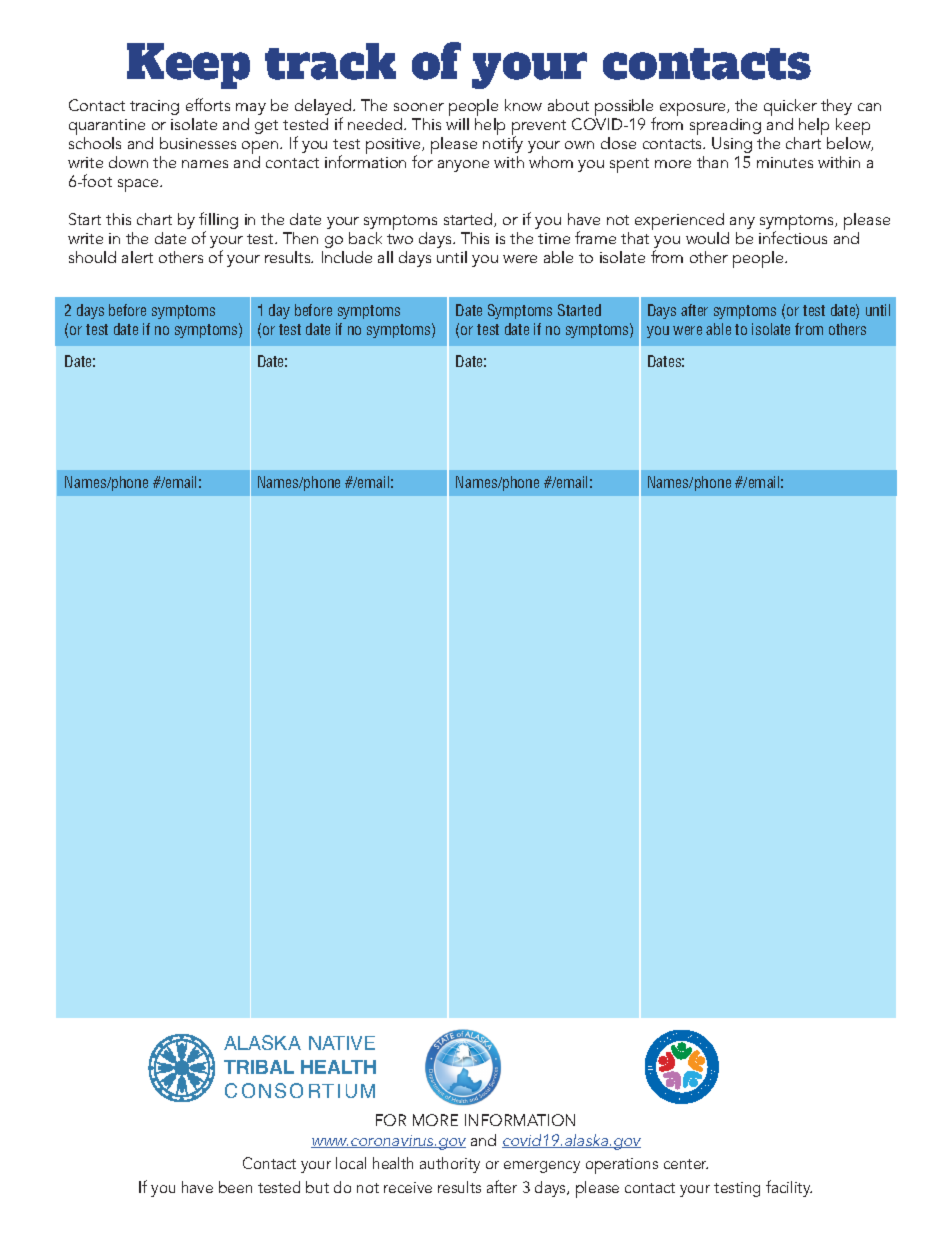  What do you see at coordinates (259, 1067) in the document?
I see `TRIBAL` at bounding box center [259, 1067].
